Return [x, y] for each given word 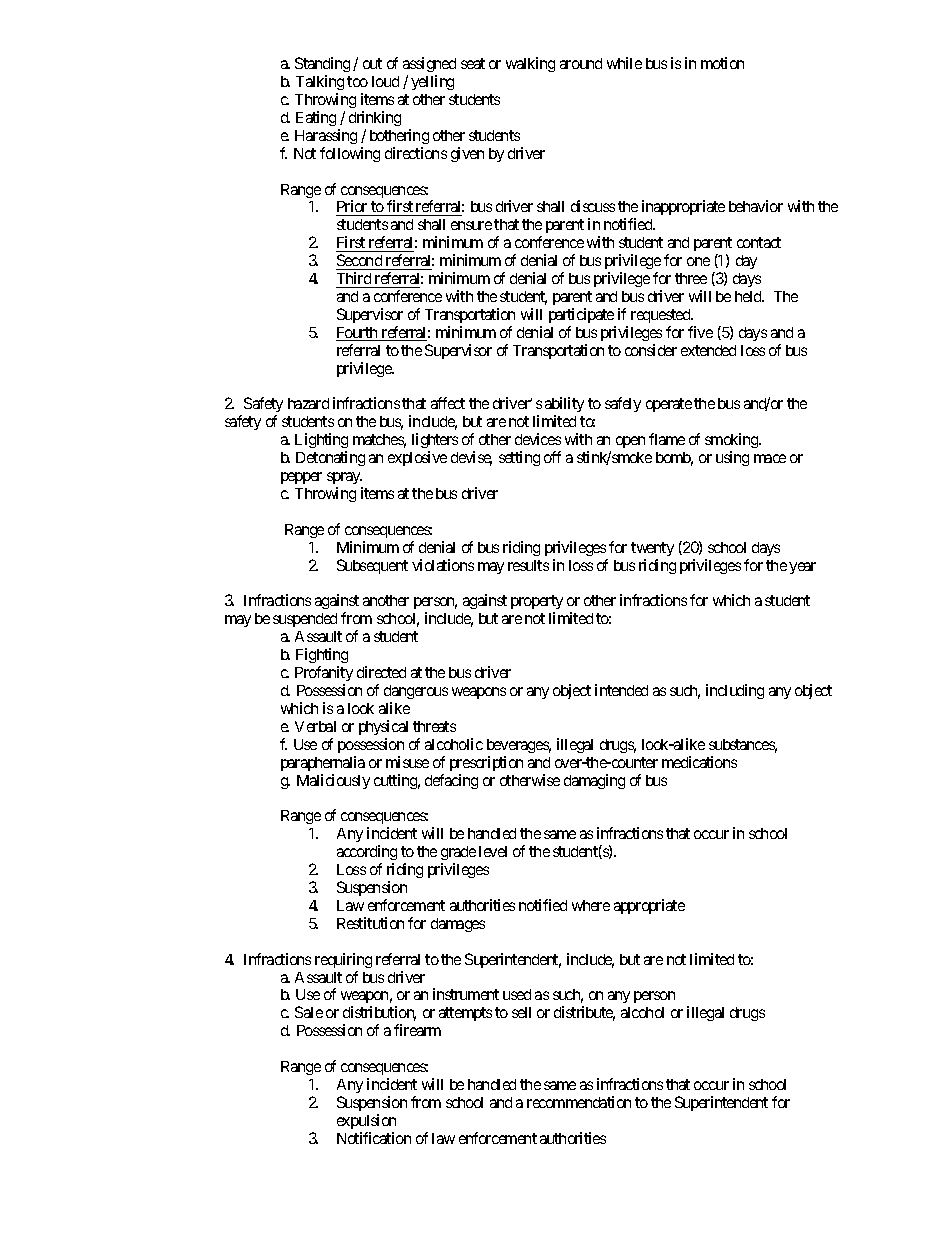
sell [521, 1012]
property [537, 604]
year [802, 568]
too [357, 81]
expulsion [366, 1121]
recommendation [579, 1102]
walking [530, 64]
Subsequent [372, 566]
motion [722, 63]
